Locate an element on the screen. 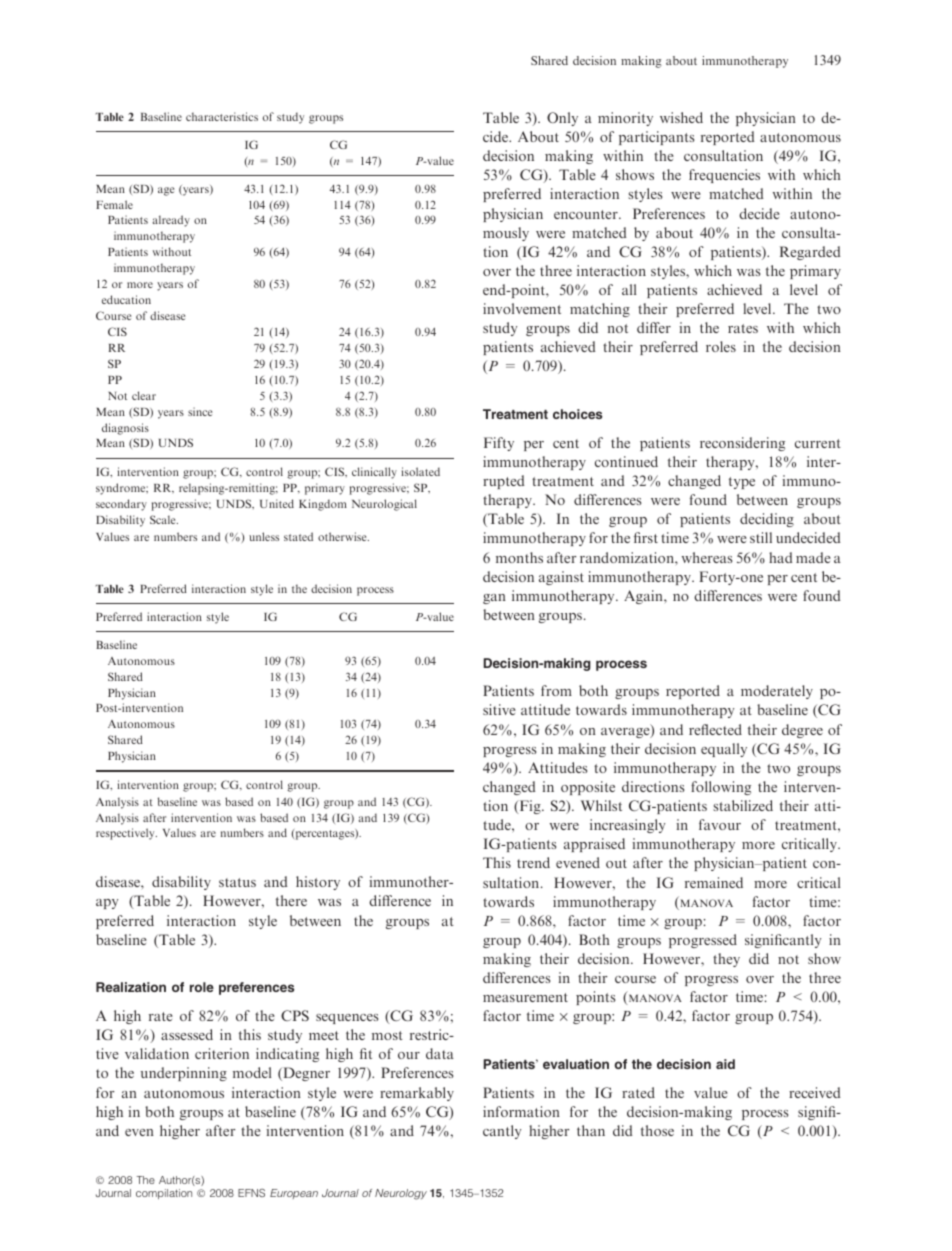 This screenshot has width=952, height=1251. from is located at coordinates (556, 690).
